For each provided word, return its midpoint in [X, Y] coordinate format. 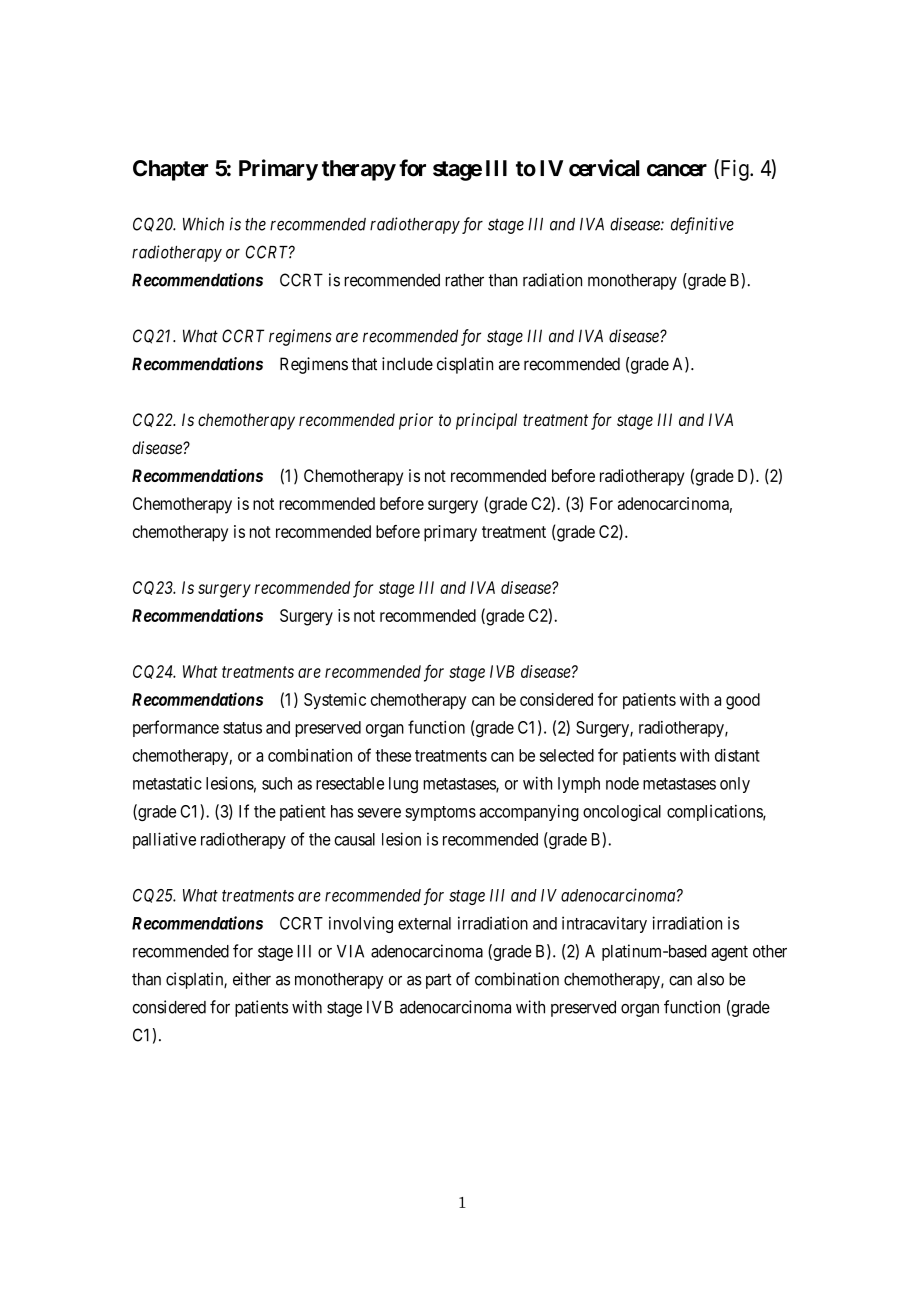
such [277, 783]
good [743, 701]
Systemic [335, 701]
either [252, 979]
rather [464, 280]
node [622, 783]
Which [203, 224]
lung [403, 785]
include [407, 364]
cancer [677, 170]
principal [486, 421]
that [364, 364]
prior [416, 421]
